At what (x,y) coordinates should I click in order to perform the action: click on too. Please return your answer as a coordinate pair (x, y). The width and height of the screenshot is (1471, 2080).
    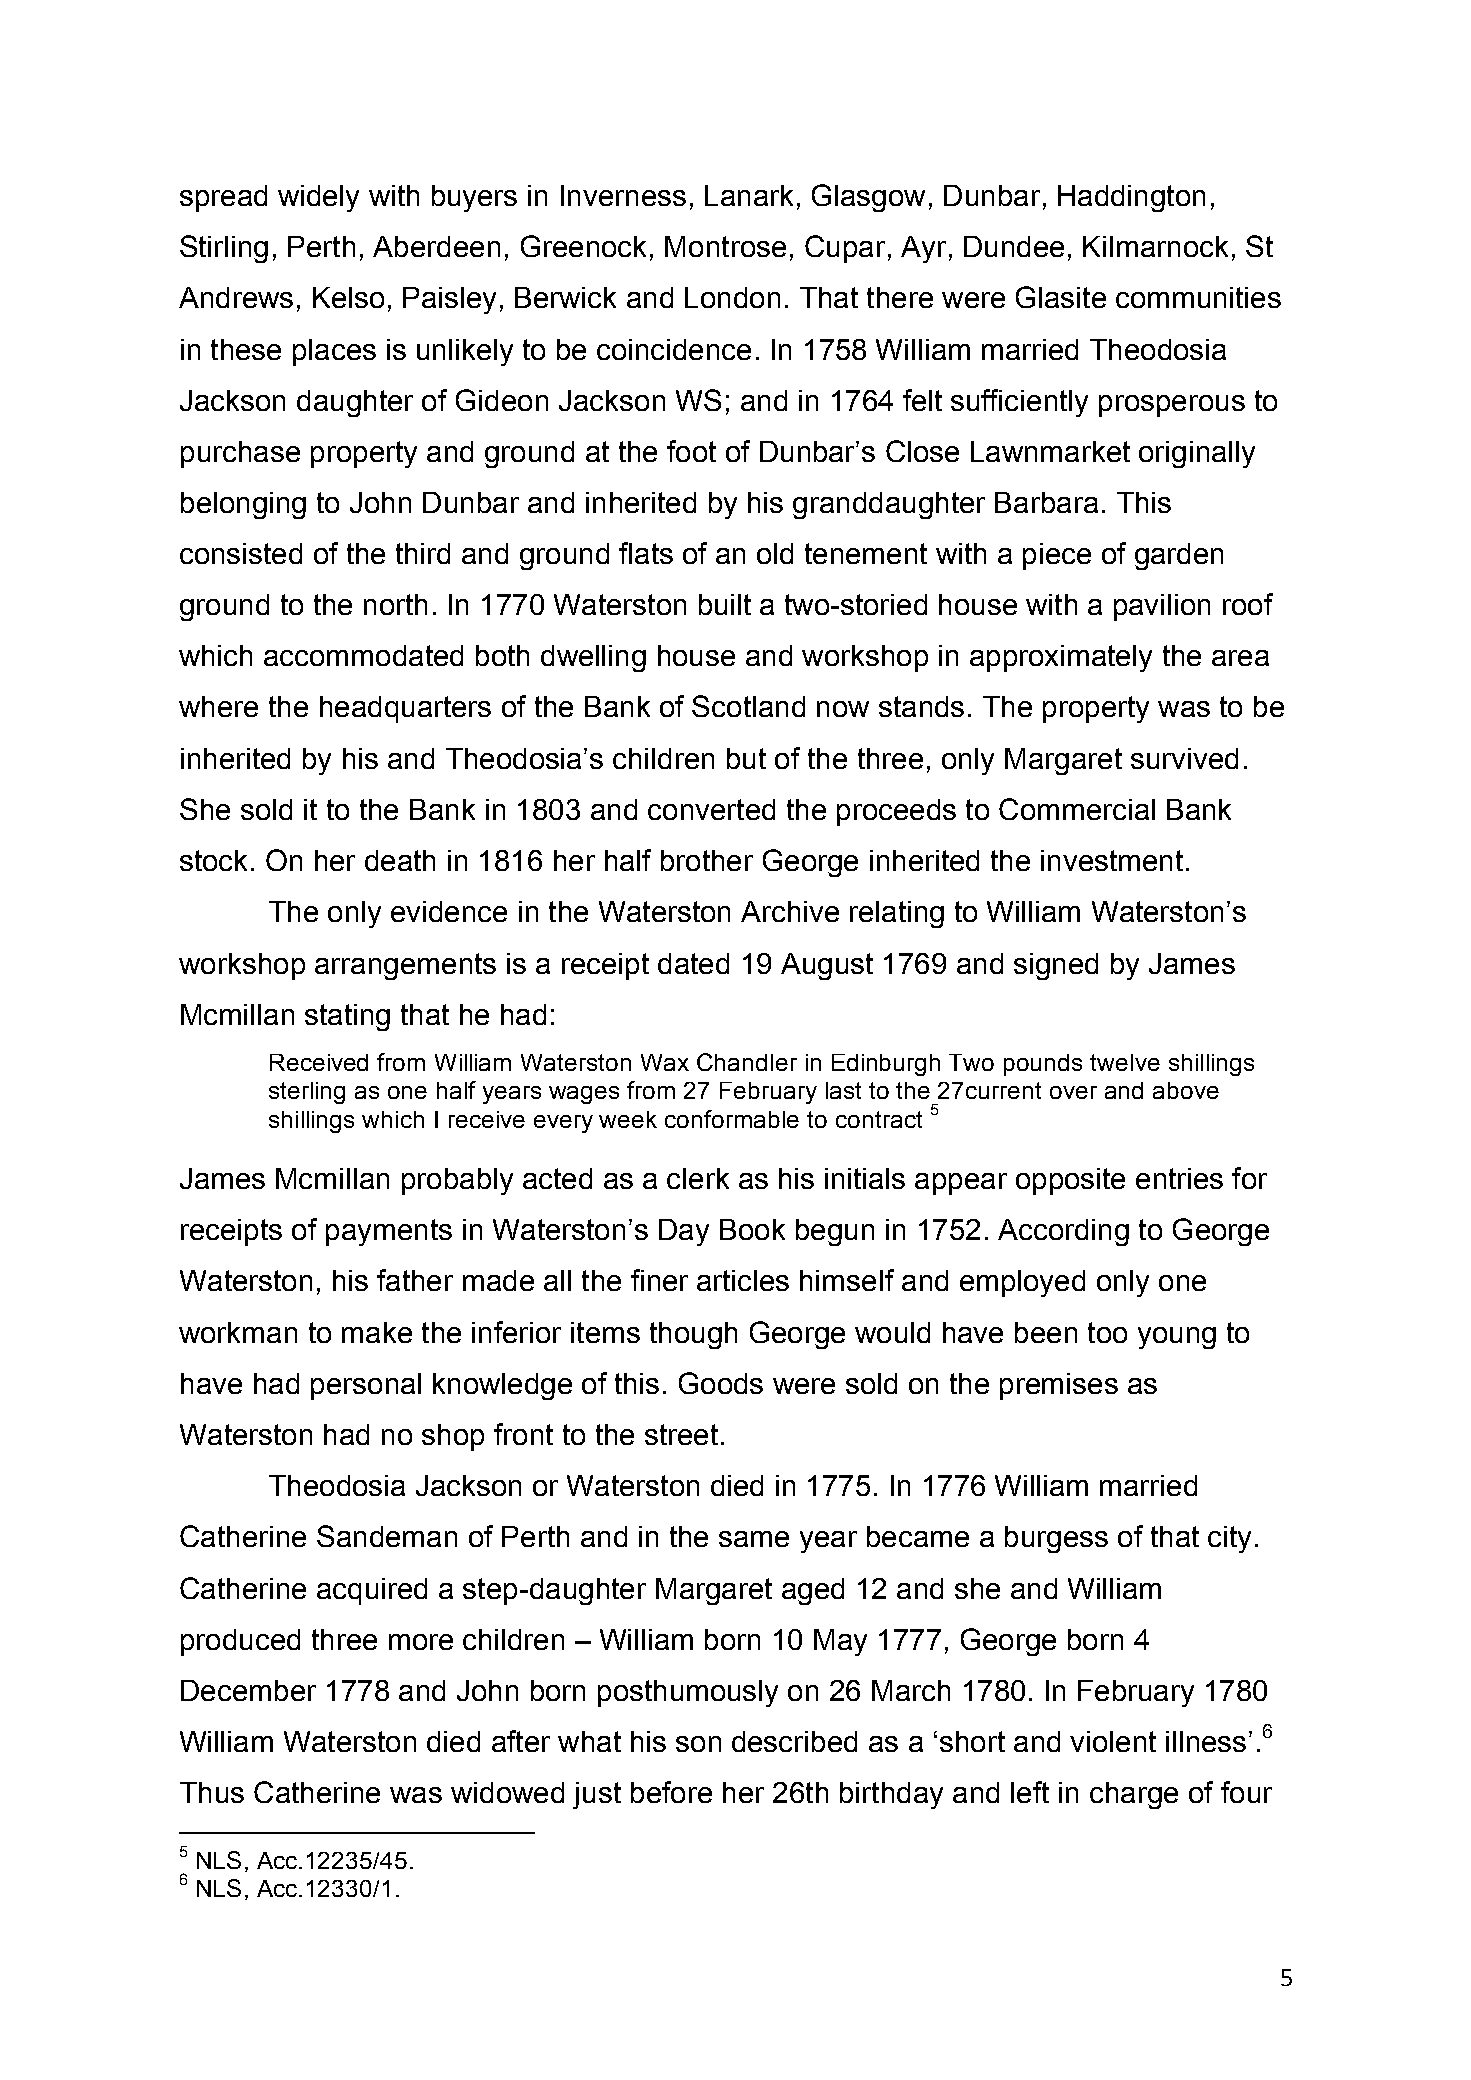
    Looking at the image, I should click on (1107, 1332).
